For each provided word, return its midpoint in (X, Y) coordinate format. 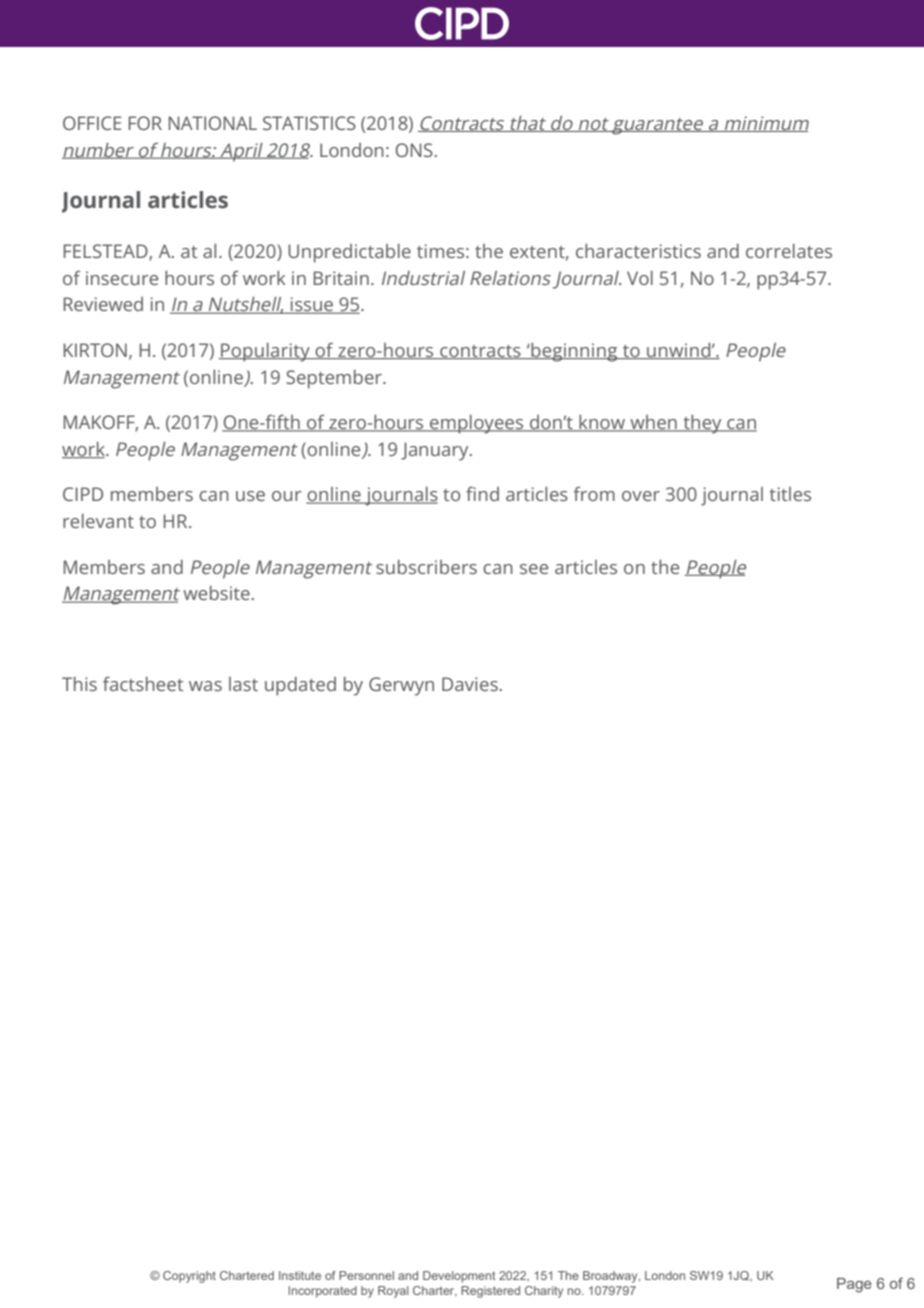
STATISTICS (309, 123)
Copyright (189, 1277)
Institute (300, 1275)
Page (854, 1285)
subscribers (426, 567)
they (702, 424)
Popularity (265, 352)
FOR (145, 123)
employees (477, 424)
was (205, 686)
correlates (789, 251)
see (534, 569)
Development (459, 1277)
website (216, 593)
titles (790, 494)
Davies (470, 684)
